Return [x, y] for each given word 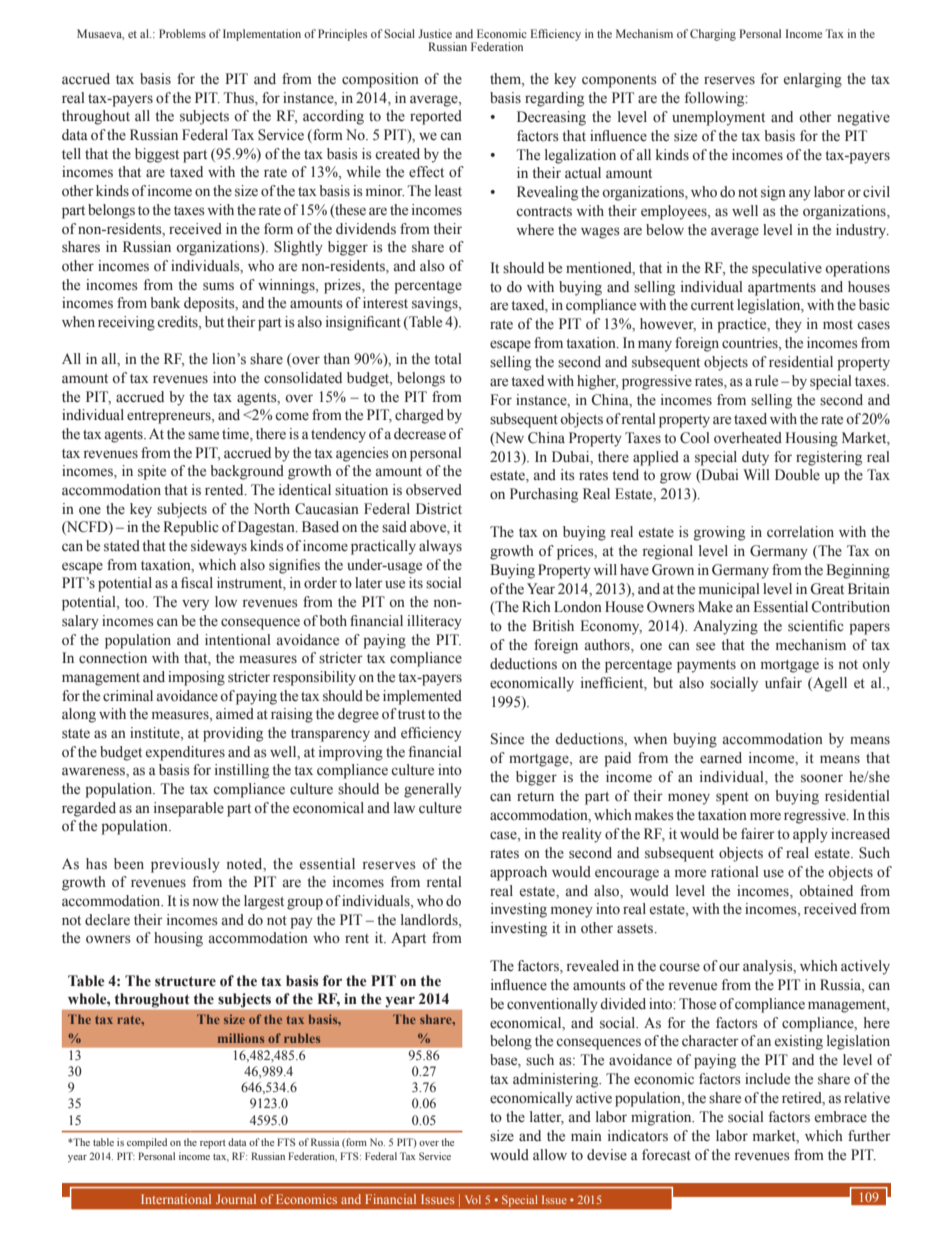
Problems [182, 33]
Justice [435, 33]
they [788, 325]
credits [178, 323]
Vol [473, 1199]
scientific [816, 626]
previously [185, 865]
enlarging [813, 80]
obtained [826, 891]
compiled [147, 1143]
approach [518, 873]
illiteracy [434, 622]
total [448, 359]
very [195, 605]
